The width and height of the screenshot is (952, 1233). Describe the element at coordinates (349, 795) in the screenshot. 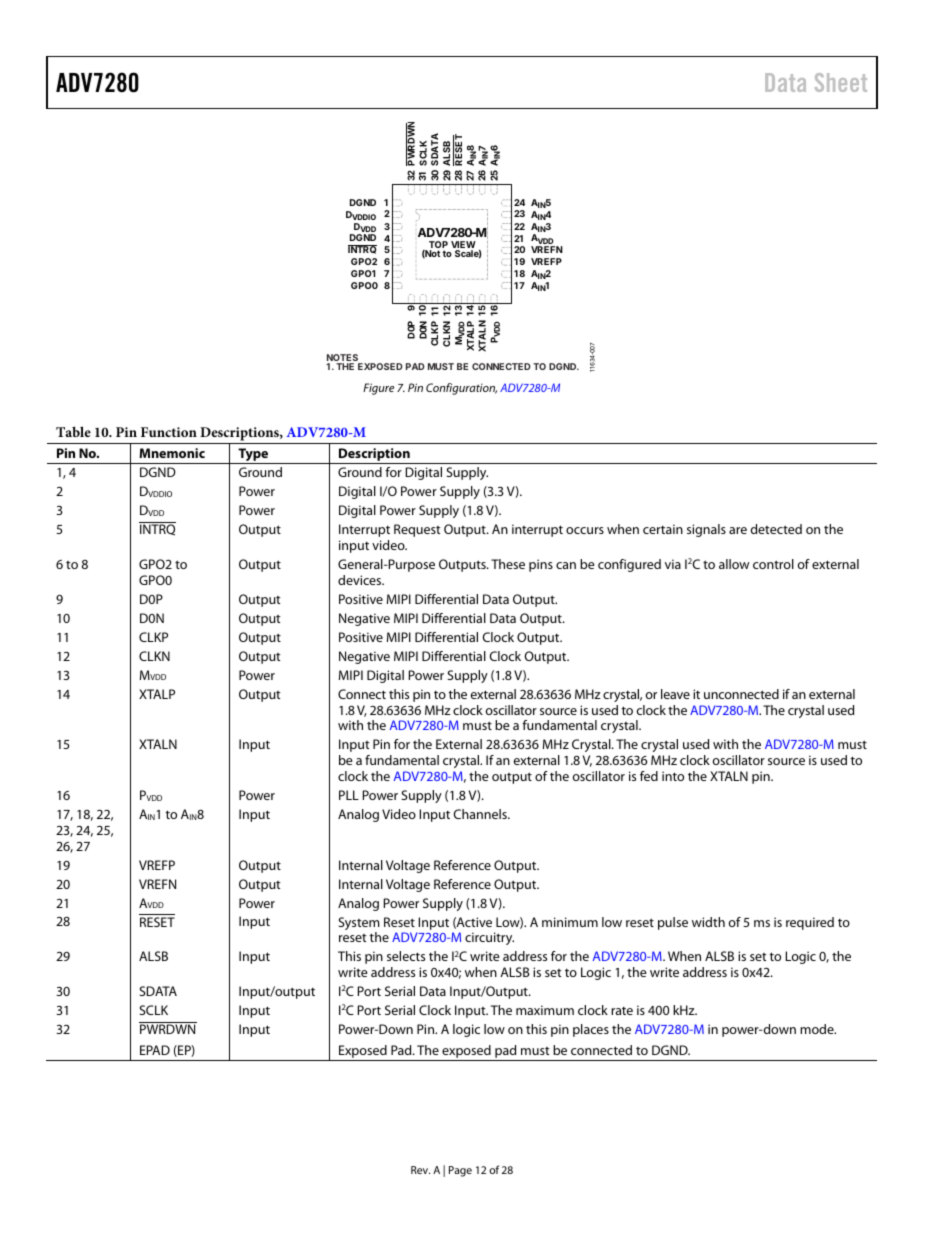

I see `PLL` at that location.
